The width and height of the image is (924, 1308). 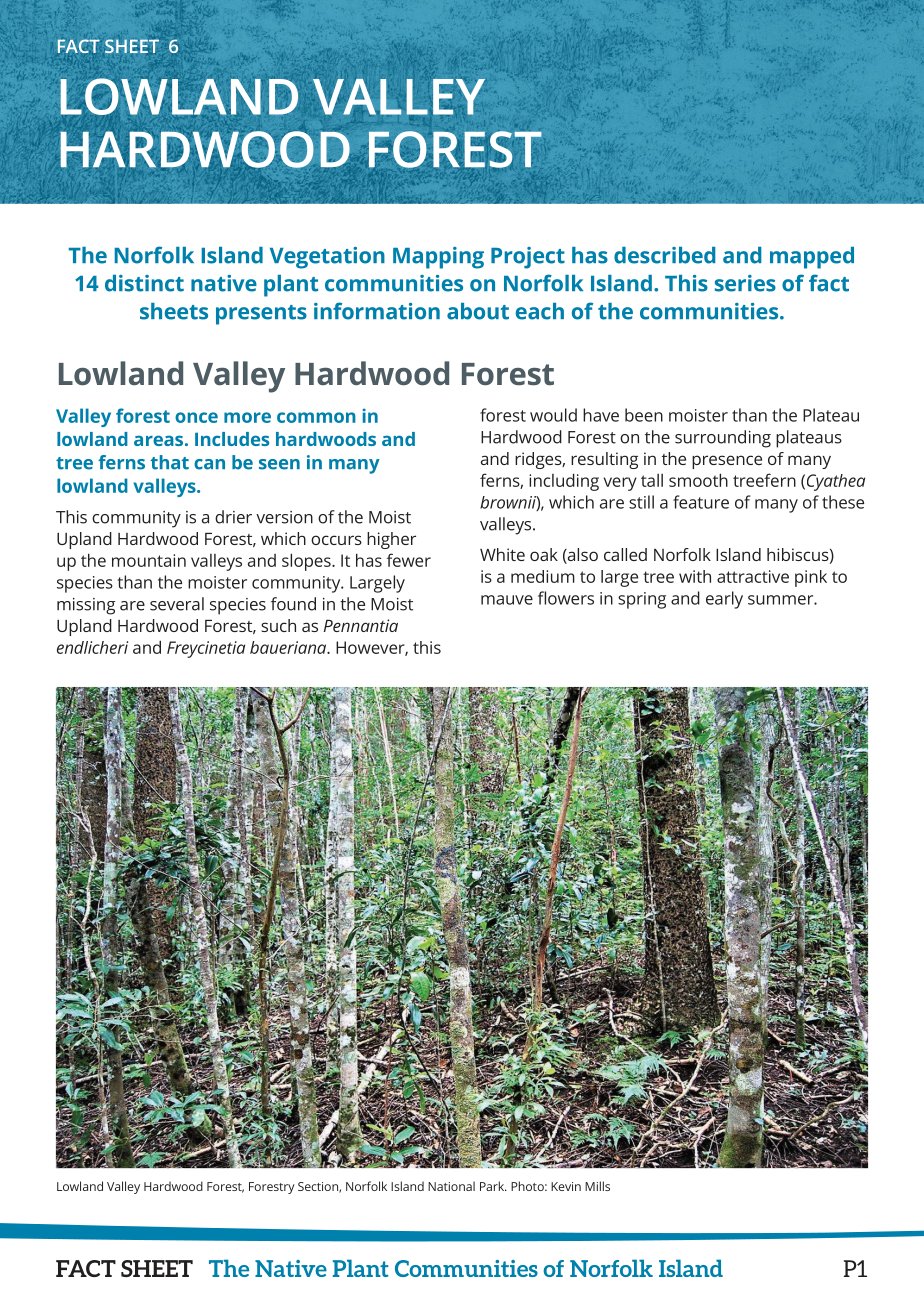 What do you see at coordinates (597, 1186) in the image?
I see `Mills` at bounding box center [597, 1186].
